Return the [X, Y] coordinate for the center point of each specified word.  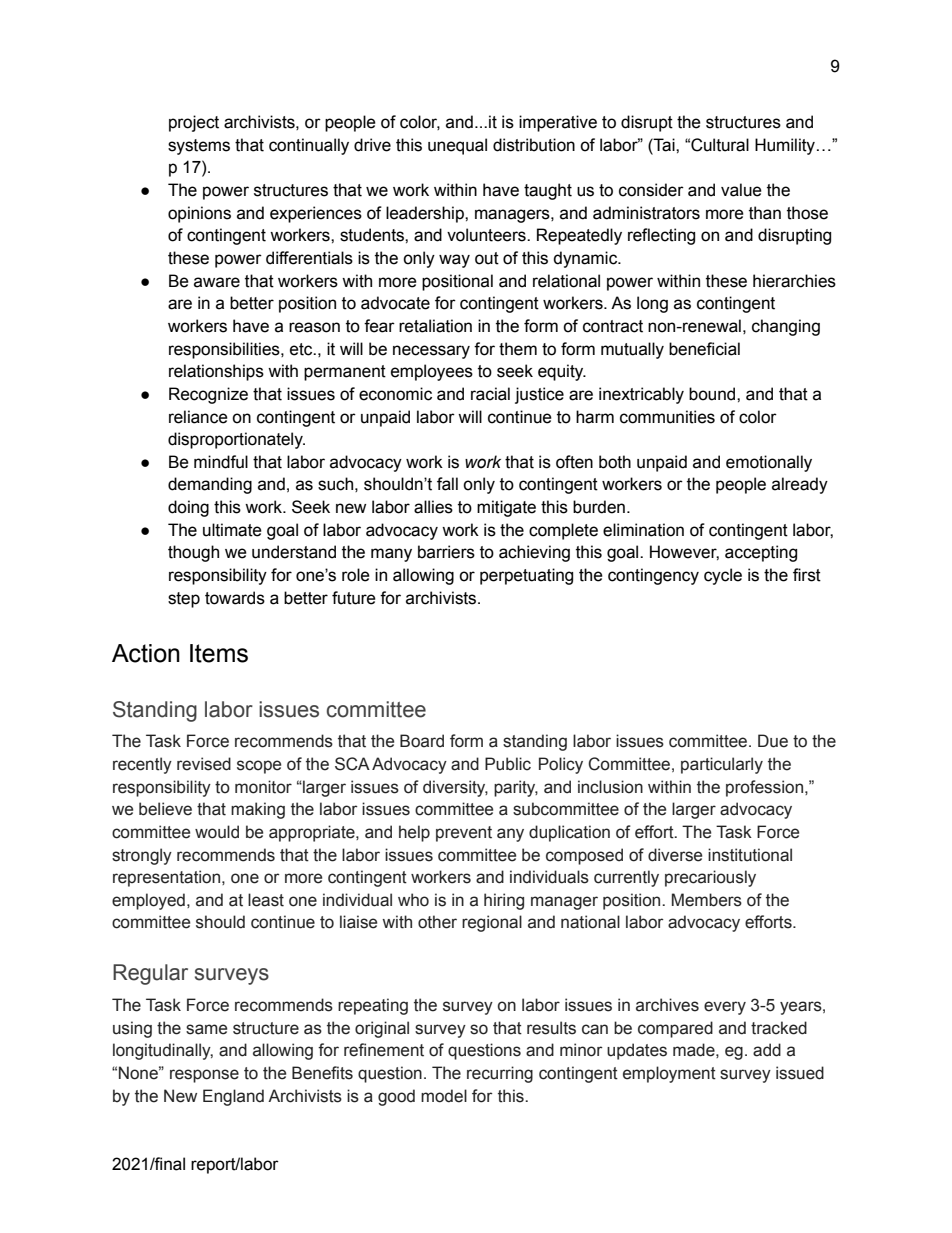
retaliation [435, 326]
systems [199, 147]
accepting [761, 553]
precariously [710, 878]
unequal [457, 146]
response [204, 1076]
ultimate [232, 530]
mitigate [506, 508]
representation [168, 878]
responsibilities [225, 350]
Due [773, 741]
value [741, 190]
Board [422, 741]
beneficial [704, 349]
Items [219, 653]
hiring [504, 901]
